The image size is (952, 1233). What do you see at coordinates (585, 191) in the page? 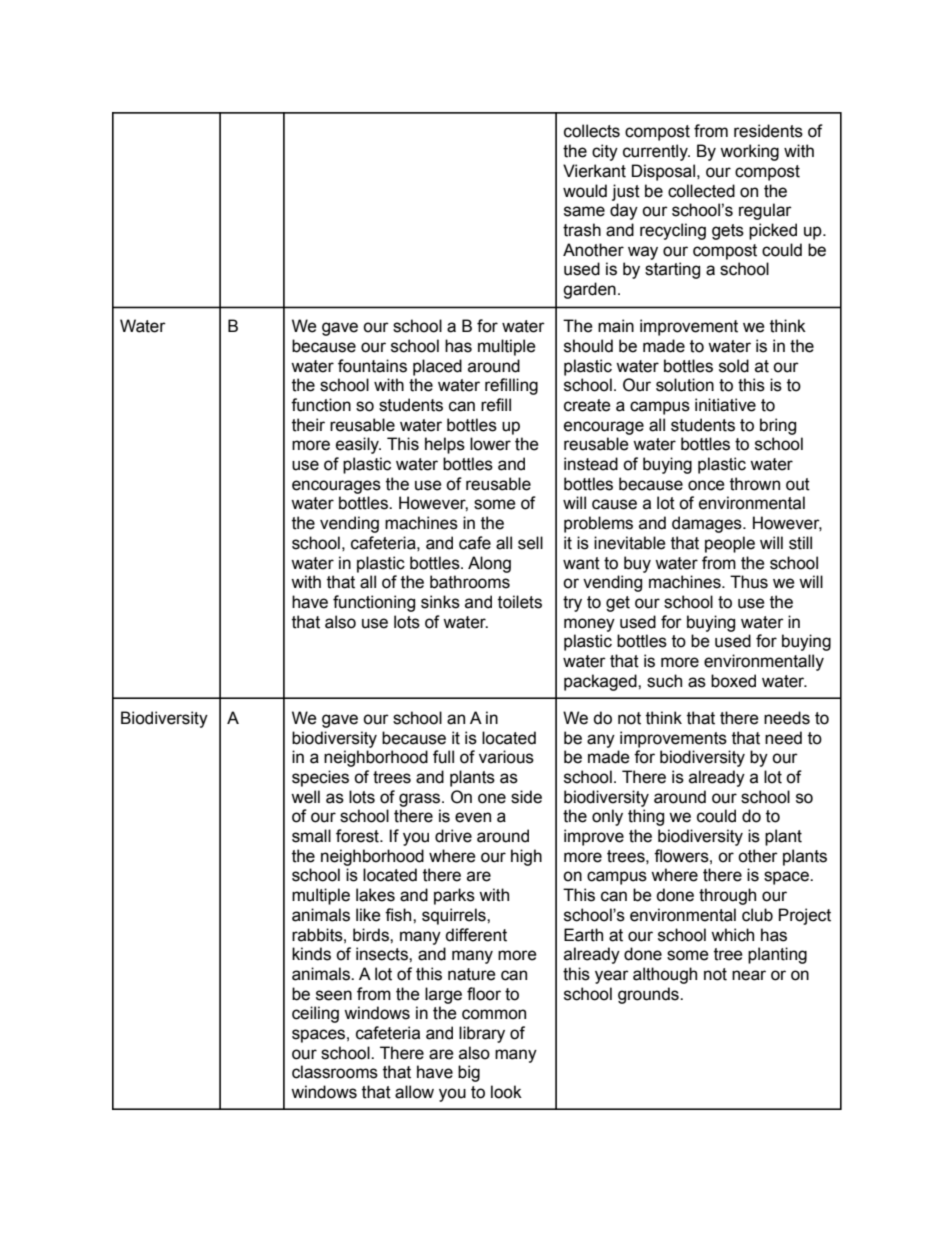
I see `would` at bounding box center [585, 191].
